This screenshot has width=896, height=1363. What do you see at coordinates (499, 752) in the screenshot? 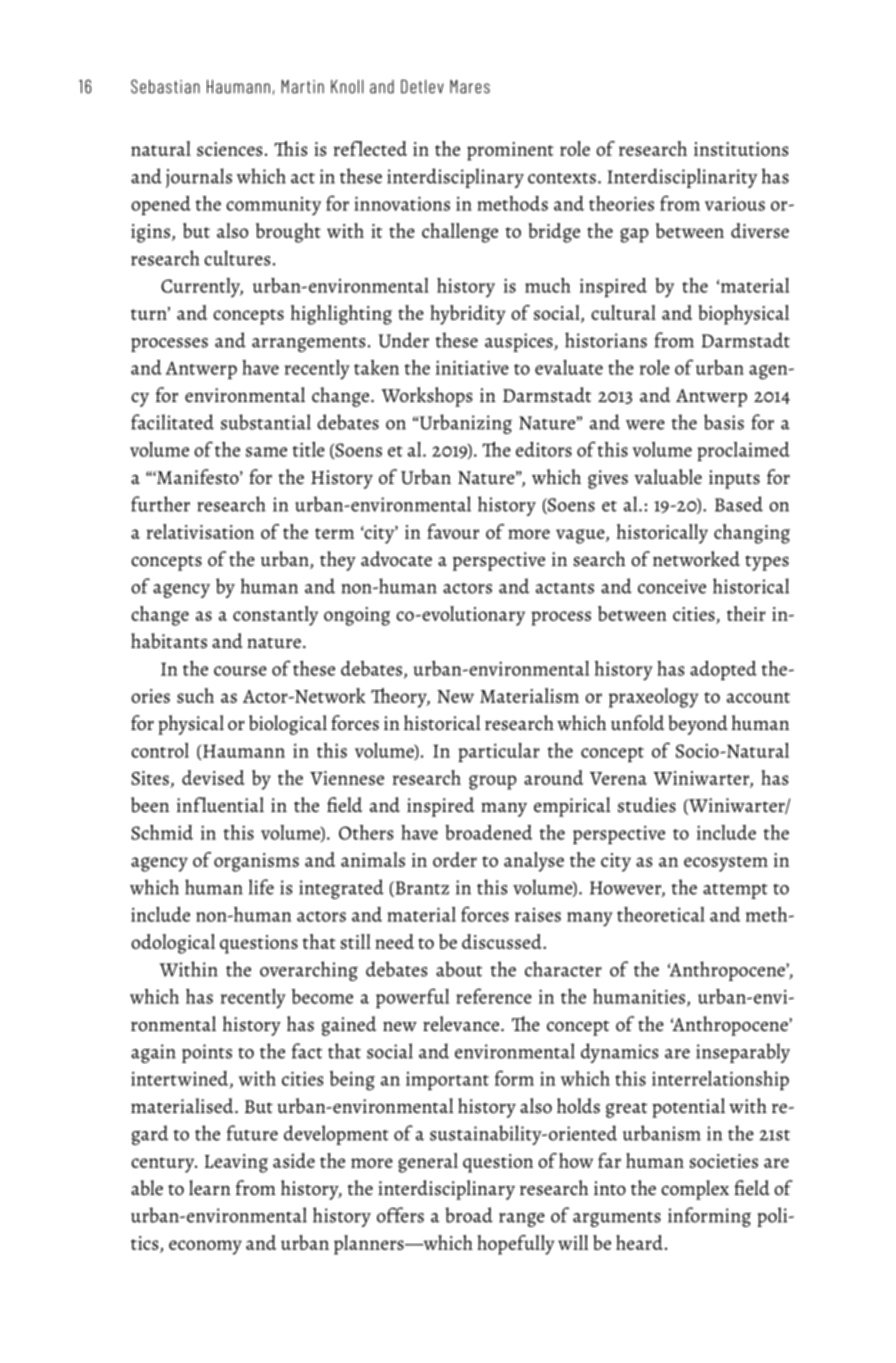
I see `particular` at bounding box center [499, 752].
